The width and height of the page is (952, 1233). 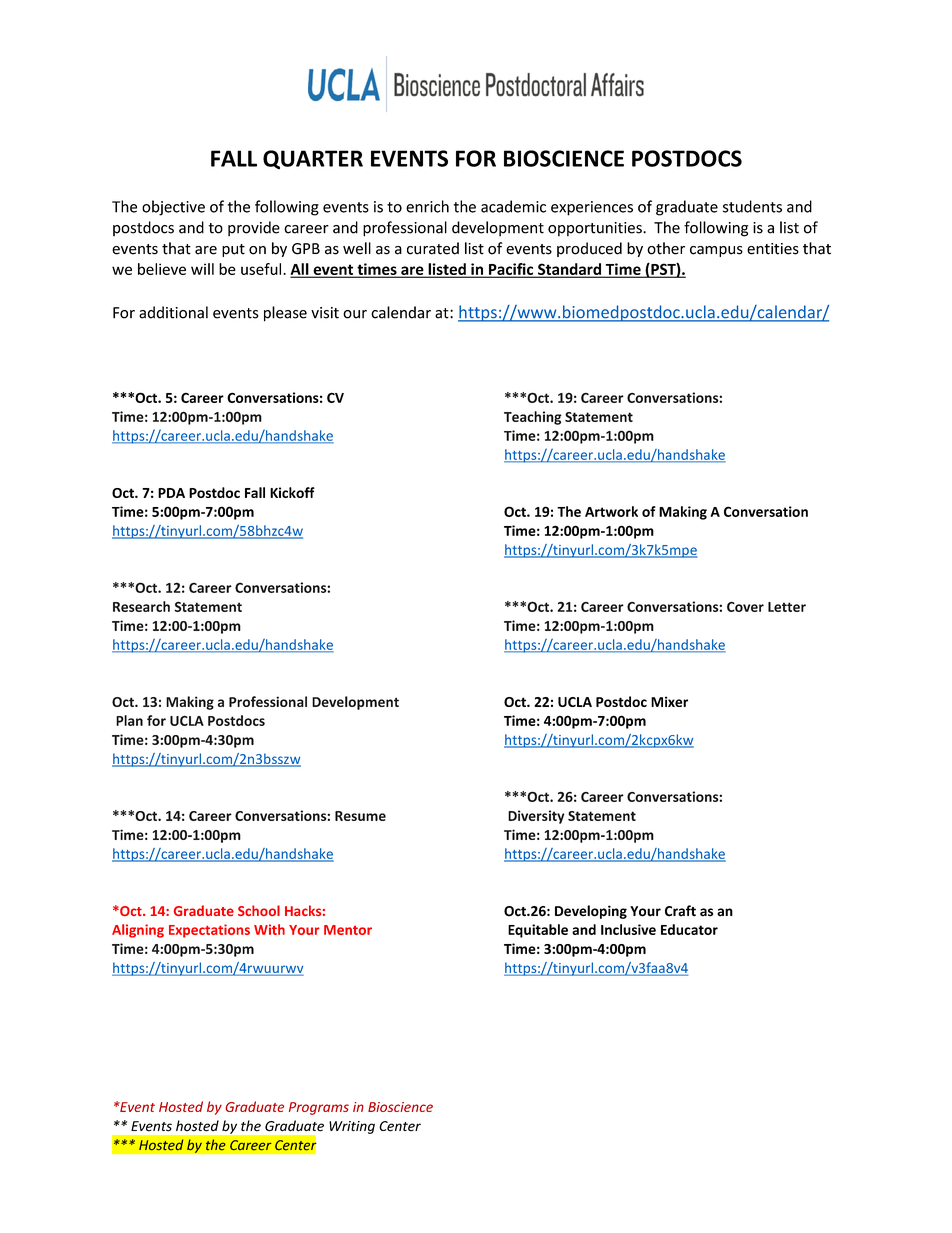 What do you see at coordinates (689, 929) in the page?
I see `Educator` at bounding box center [689, 929].
